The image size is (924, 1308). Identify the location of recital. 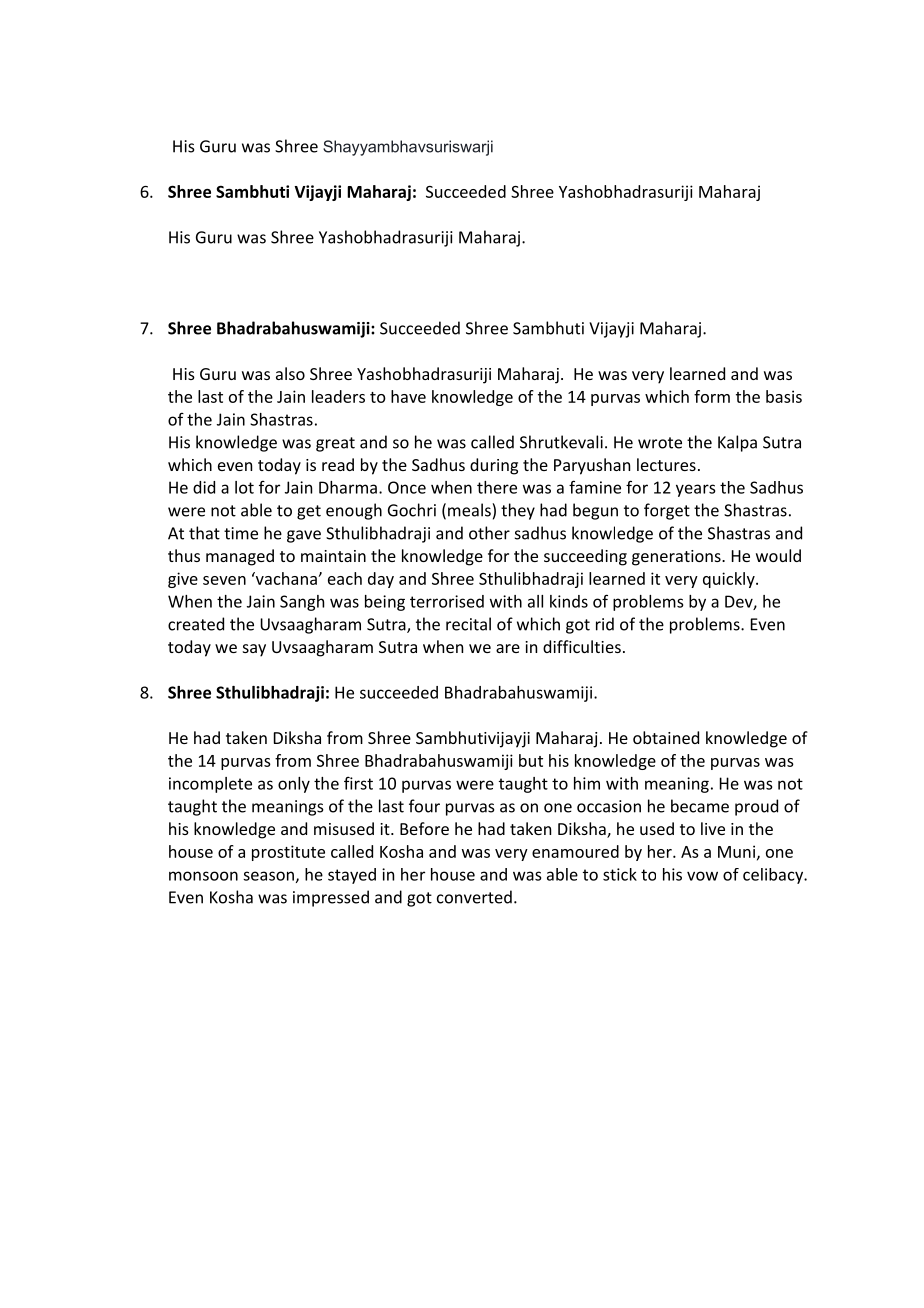
(468, 624).
